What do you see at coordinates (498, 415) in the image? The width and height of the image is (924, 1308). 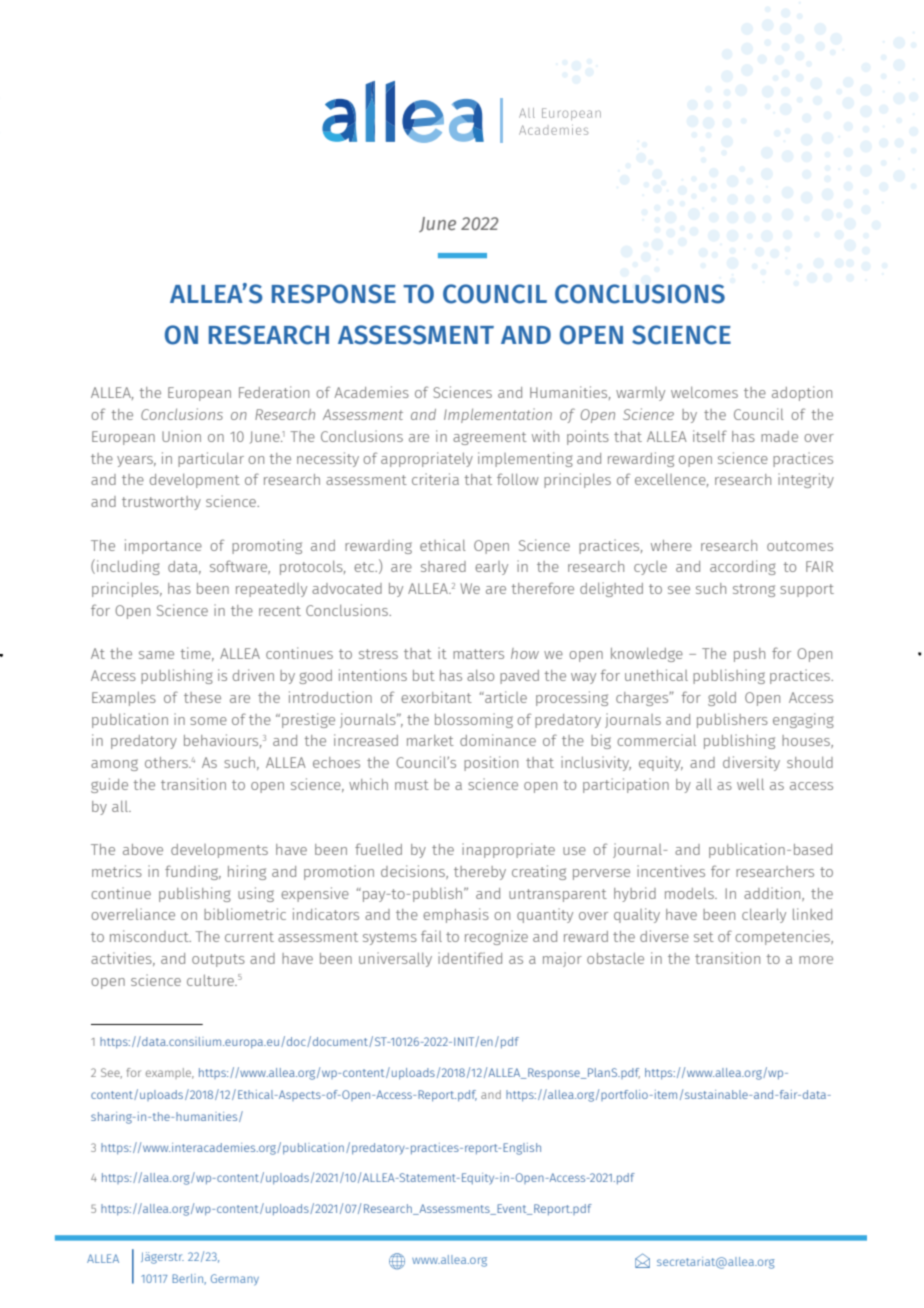 I see `Implementation` at bounding box center [498, 415].
